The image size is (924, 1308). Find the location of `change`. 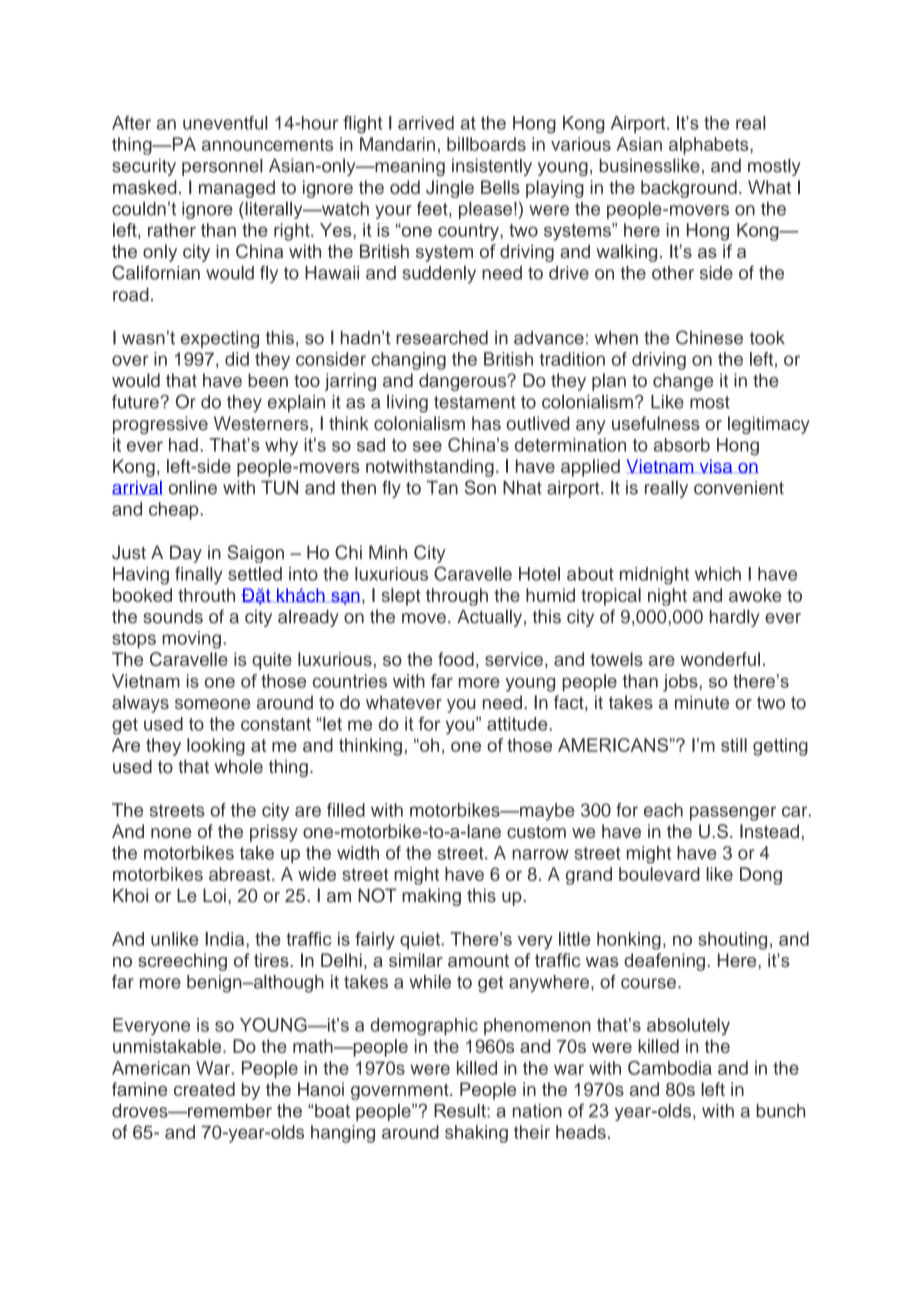

change is located at coordinates (683, 382).
